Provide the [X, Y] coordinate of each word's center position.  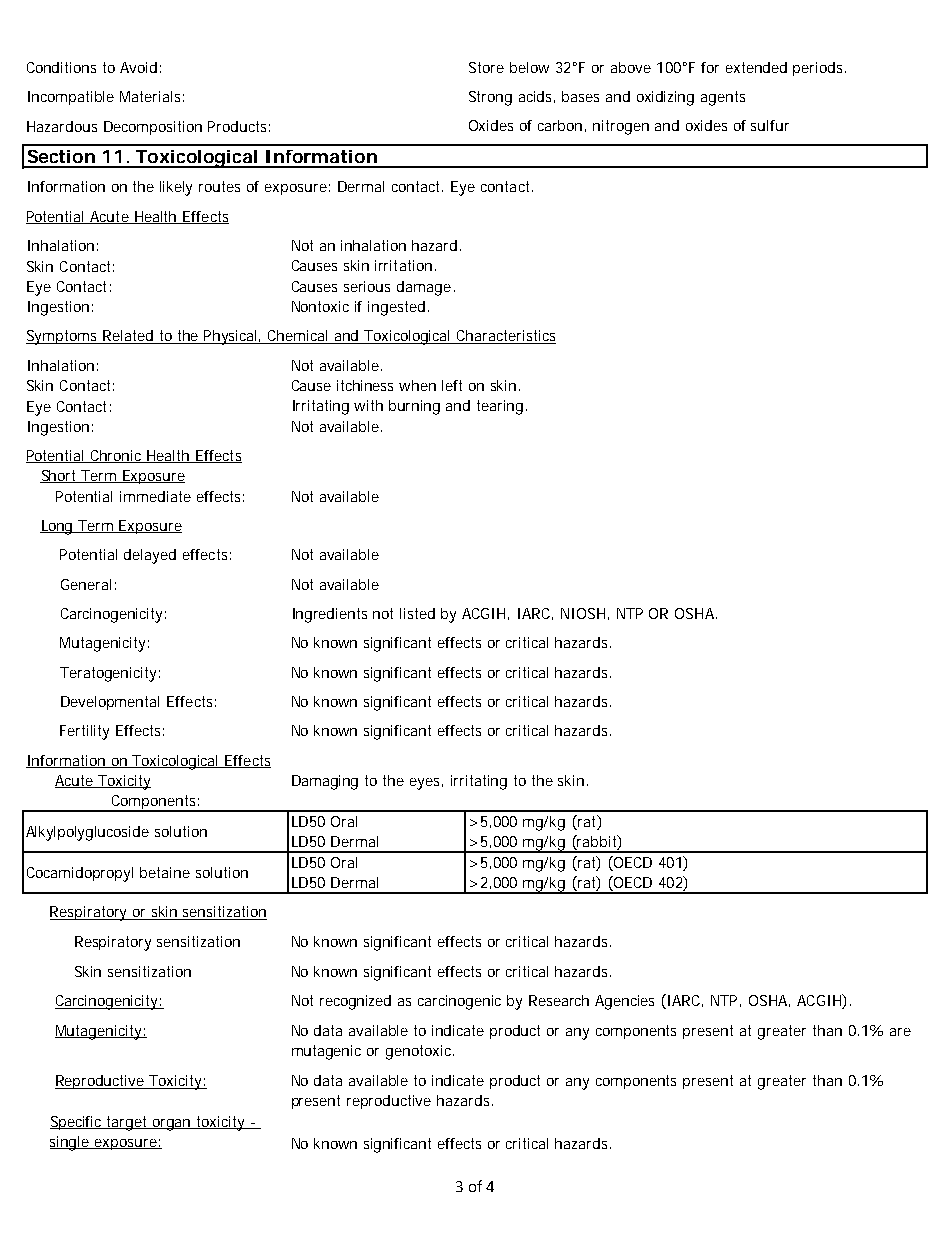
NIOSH [585, 614]
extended [756, 67]
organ [173, 1125]
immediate [155, 496]
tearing [502, 407]
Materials [152, 96]
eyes [426, 784]
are [900, 1032]
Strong [490, 98]
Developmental [110, 703]
